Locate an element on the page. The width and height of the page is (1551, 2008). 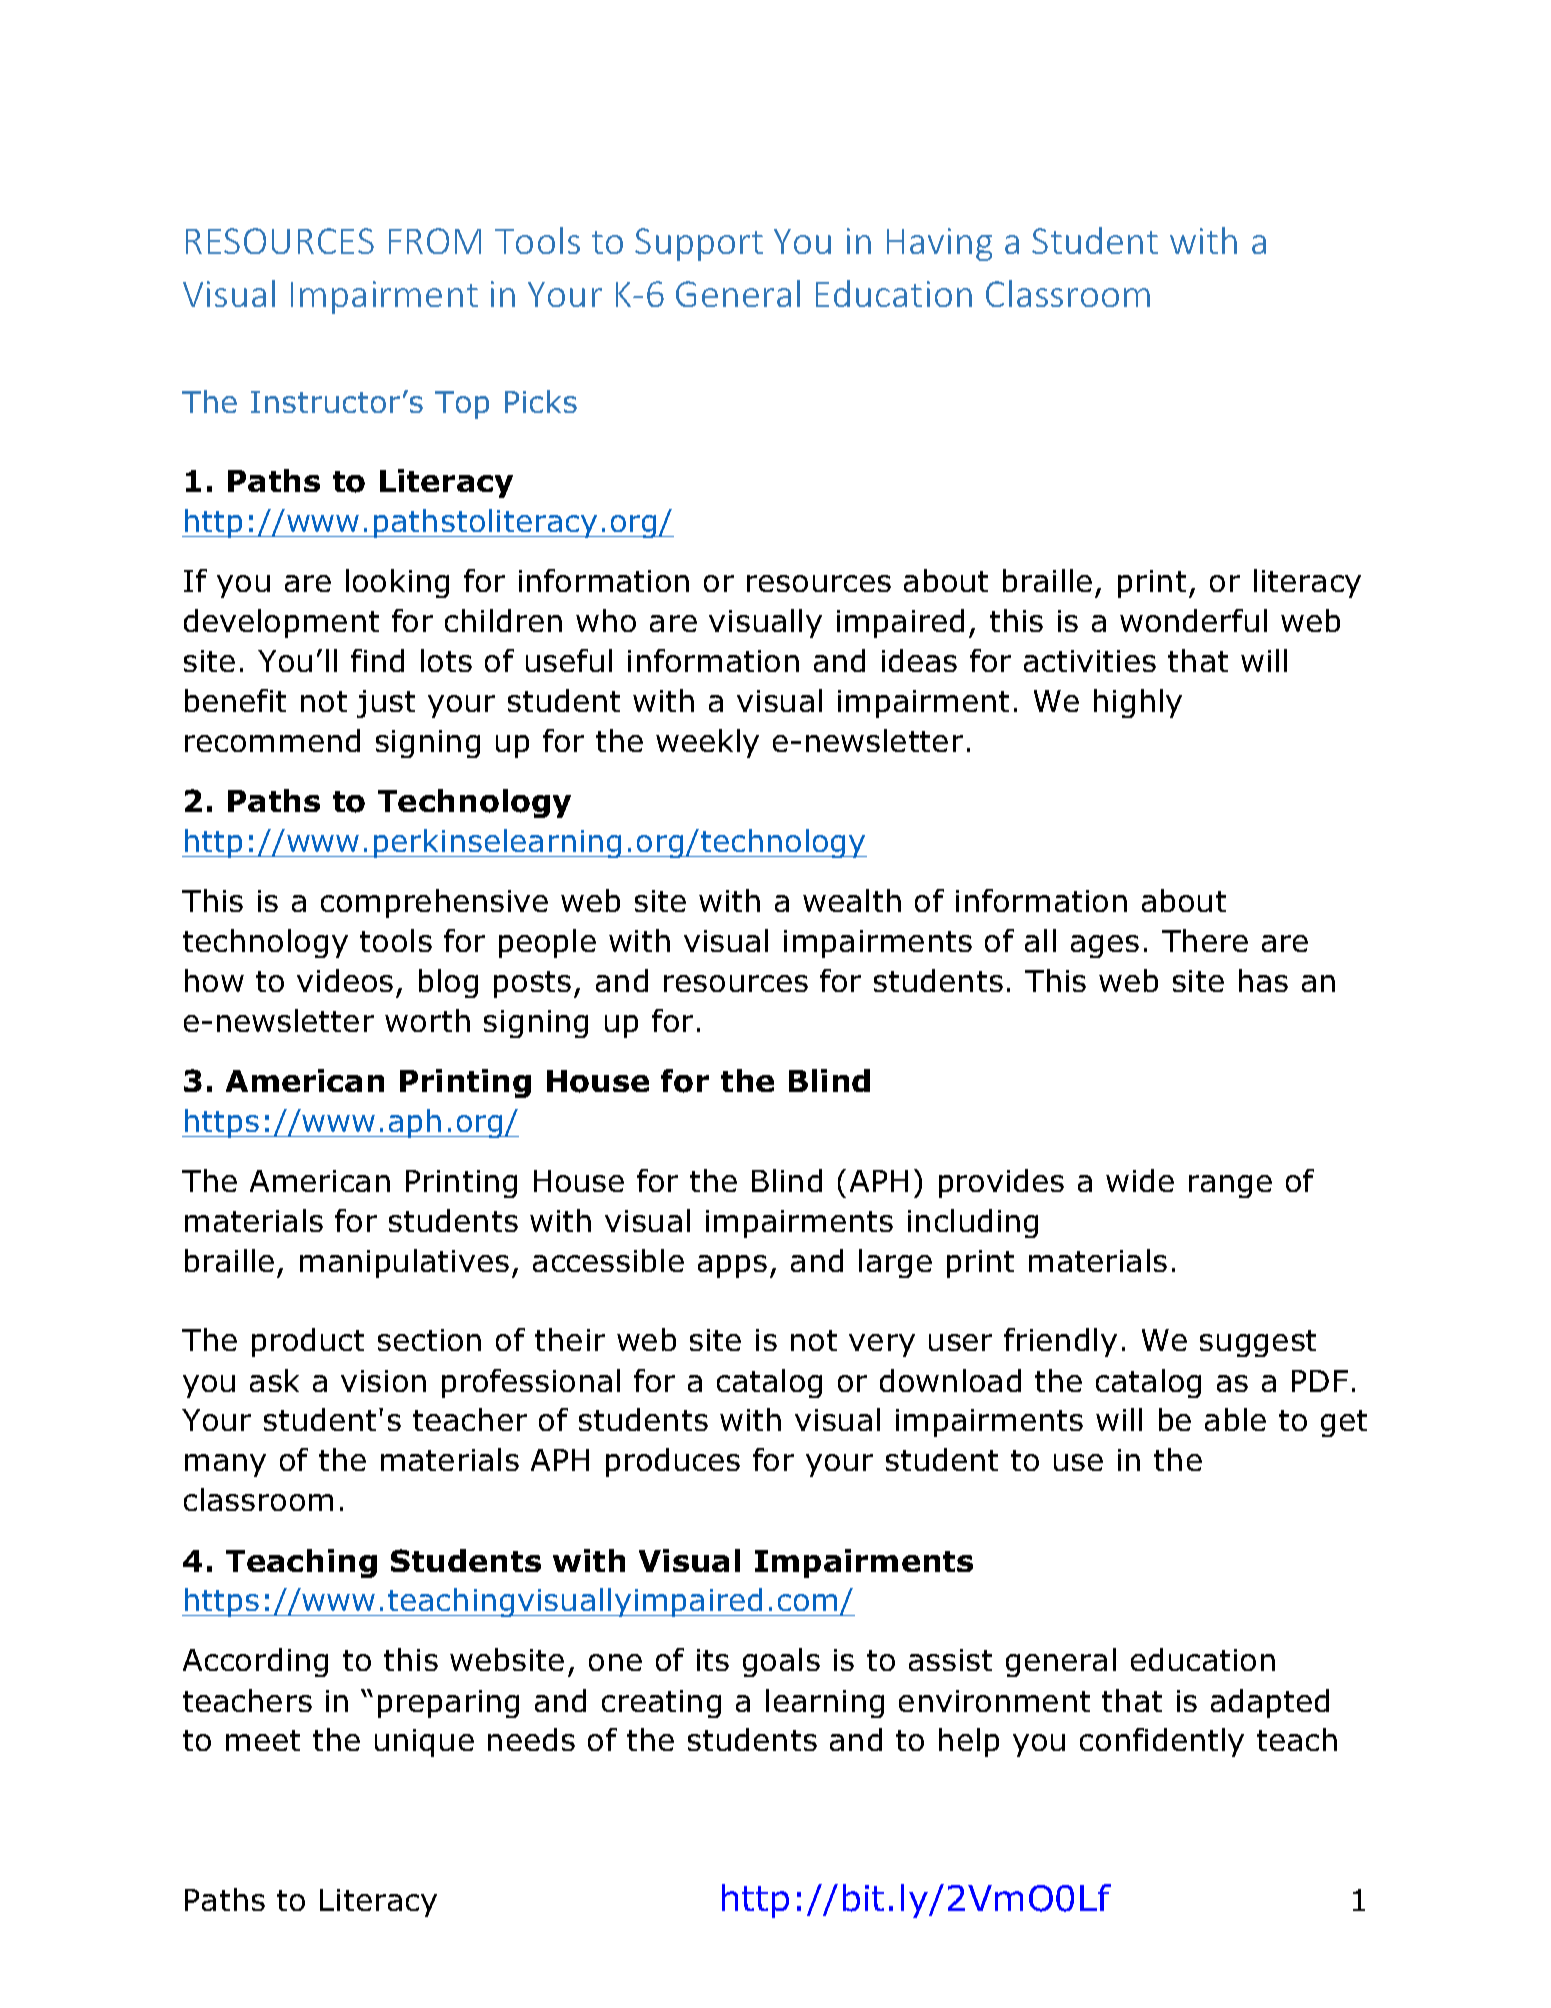
preparing is located at coordinates (448, 1704).
